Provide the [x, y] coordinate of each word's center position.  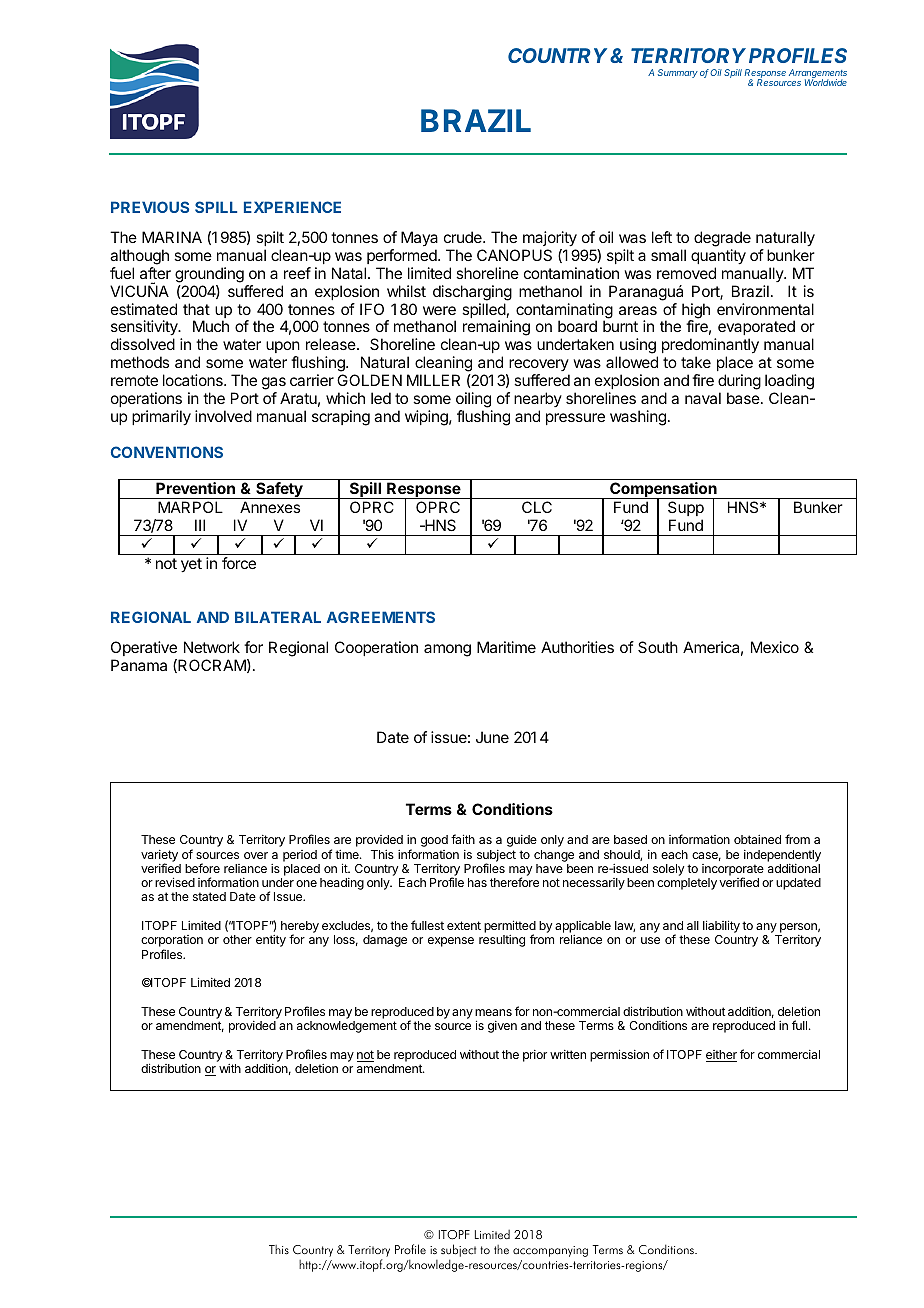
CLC [537, 507]
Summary [678, 73]
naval [703, 398]
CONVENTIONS [167, 452]
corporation [172, 942]
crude [464, 237]
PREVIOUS [150, 207]
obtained [757, 839]
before [202, 868]
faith [463, 839]
